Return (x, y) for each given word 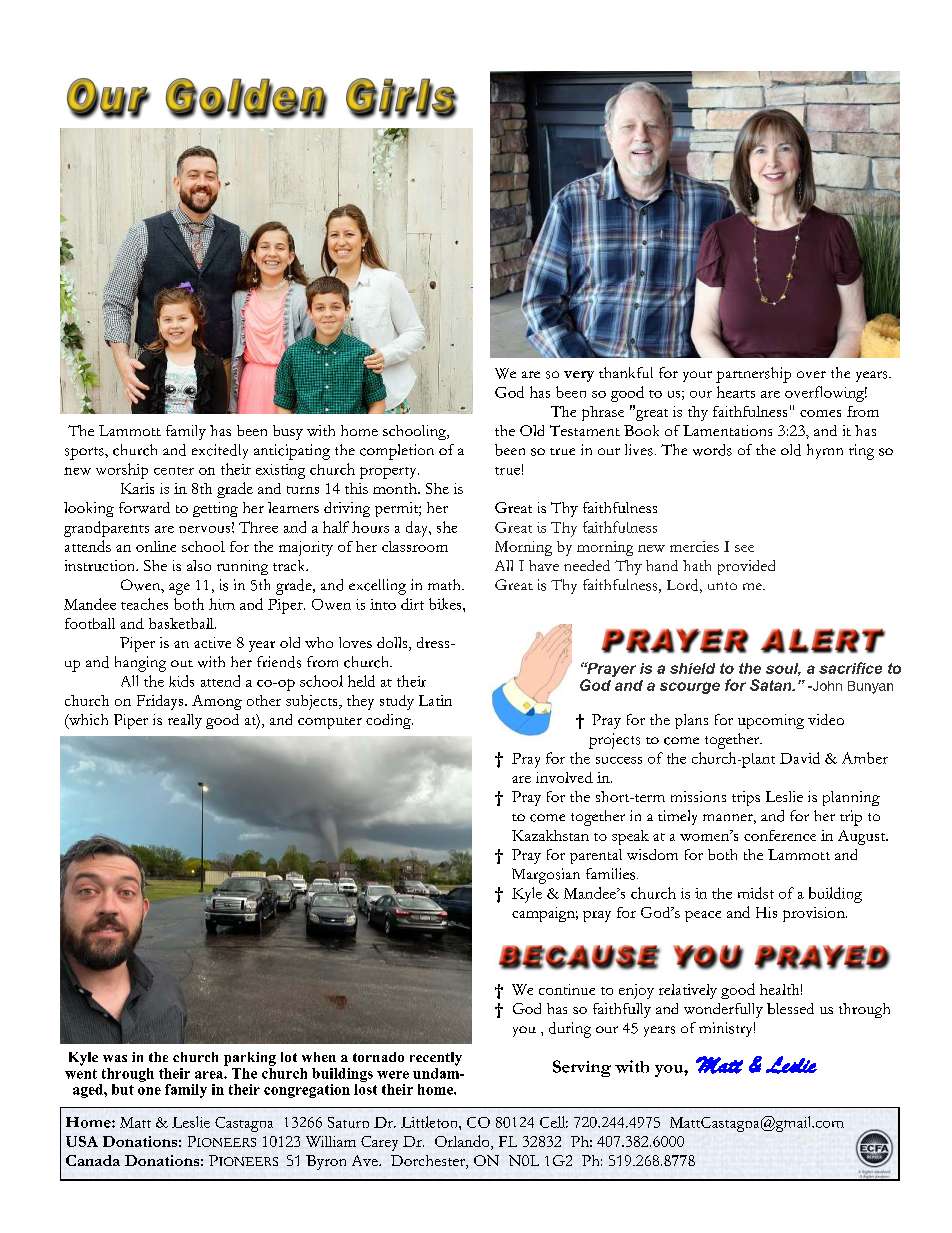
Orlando (463, 1141)
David (800, 758)
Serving (582, 1068)
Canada (93, 1160)
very (579, 376)
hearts (736, 392)
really (185, 721)
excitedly (220, 451)
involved (564, 777)
